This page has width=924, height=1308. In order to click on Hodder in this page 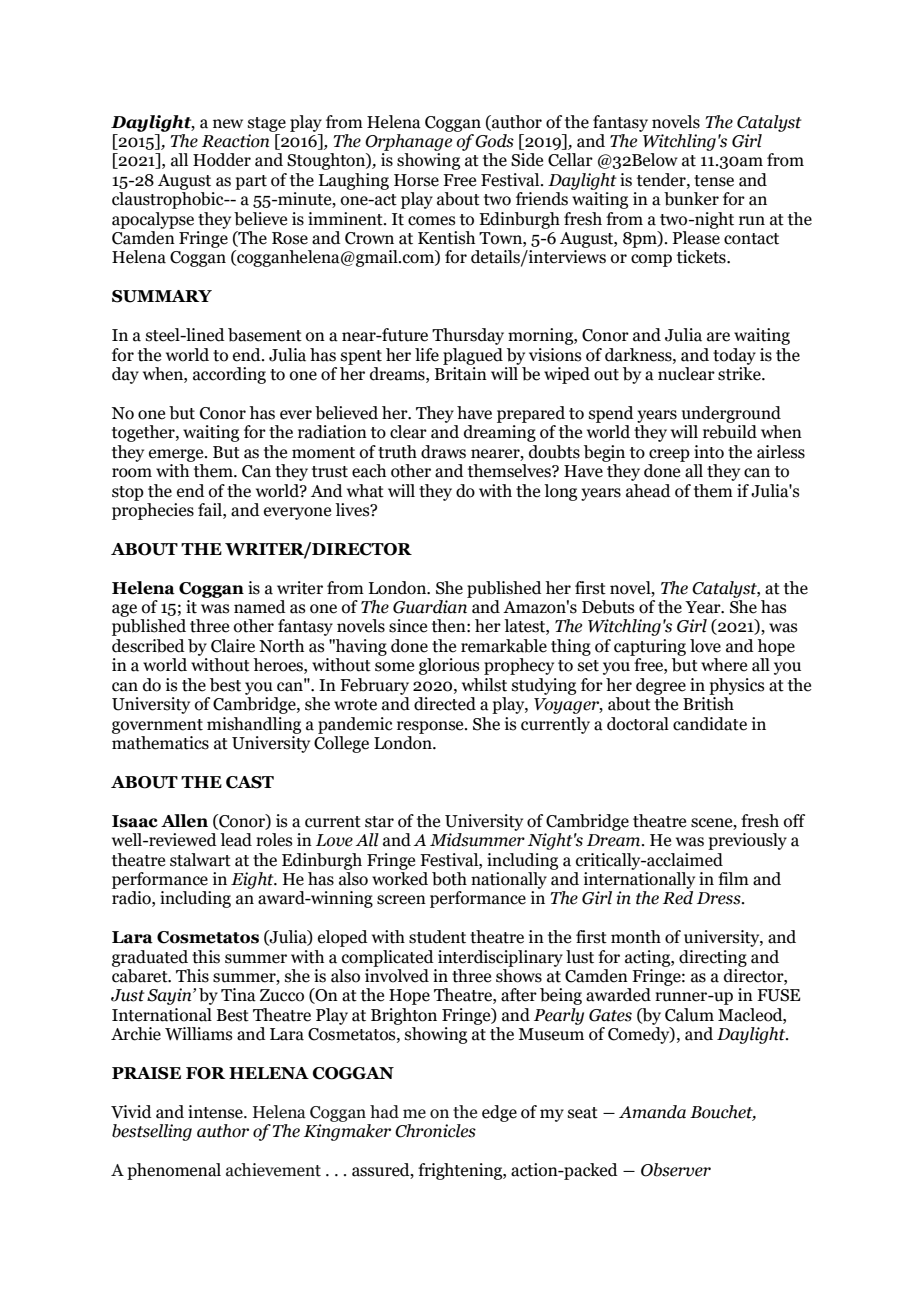, I will do `click(222, 160)`.
